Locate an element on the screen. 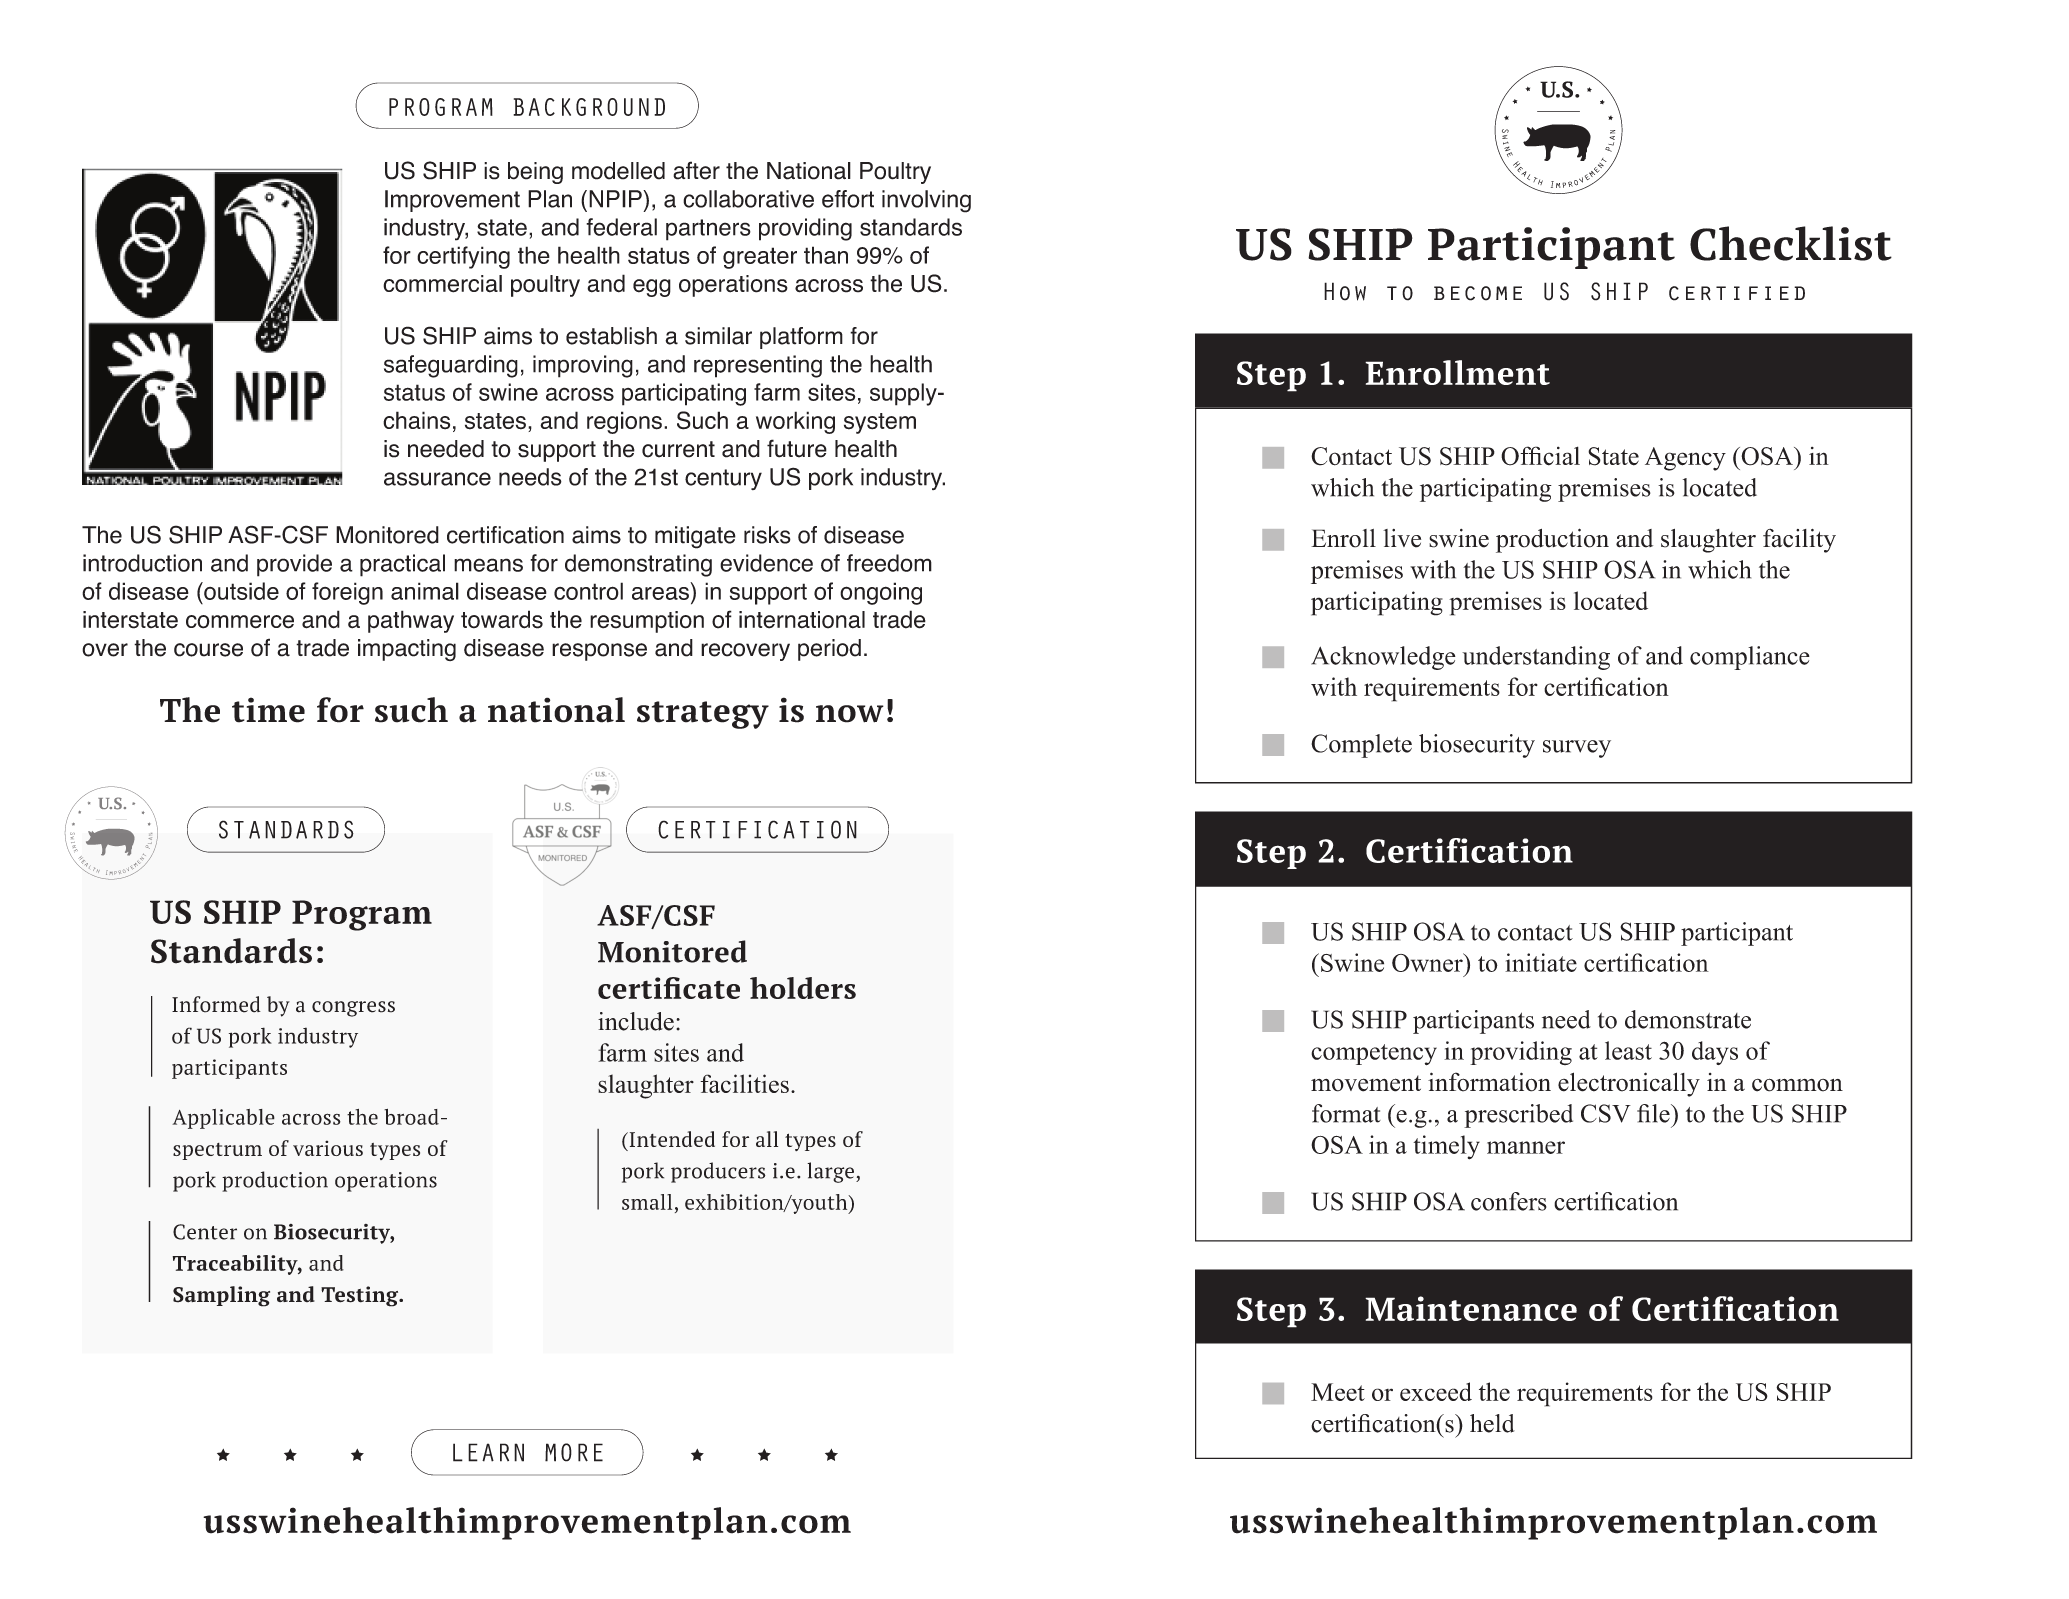  survey is located at coordinates (1577, 749).
